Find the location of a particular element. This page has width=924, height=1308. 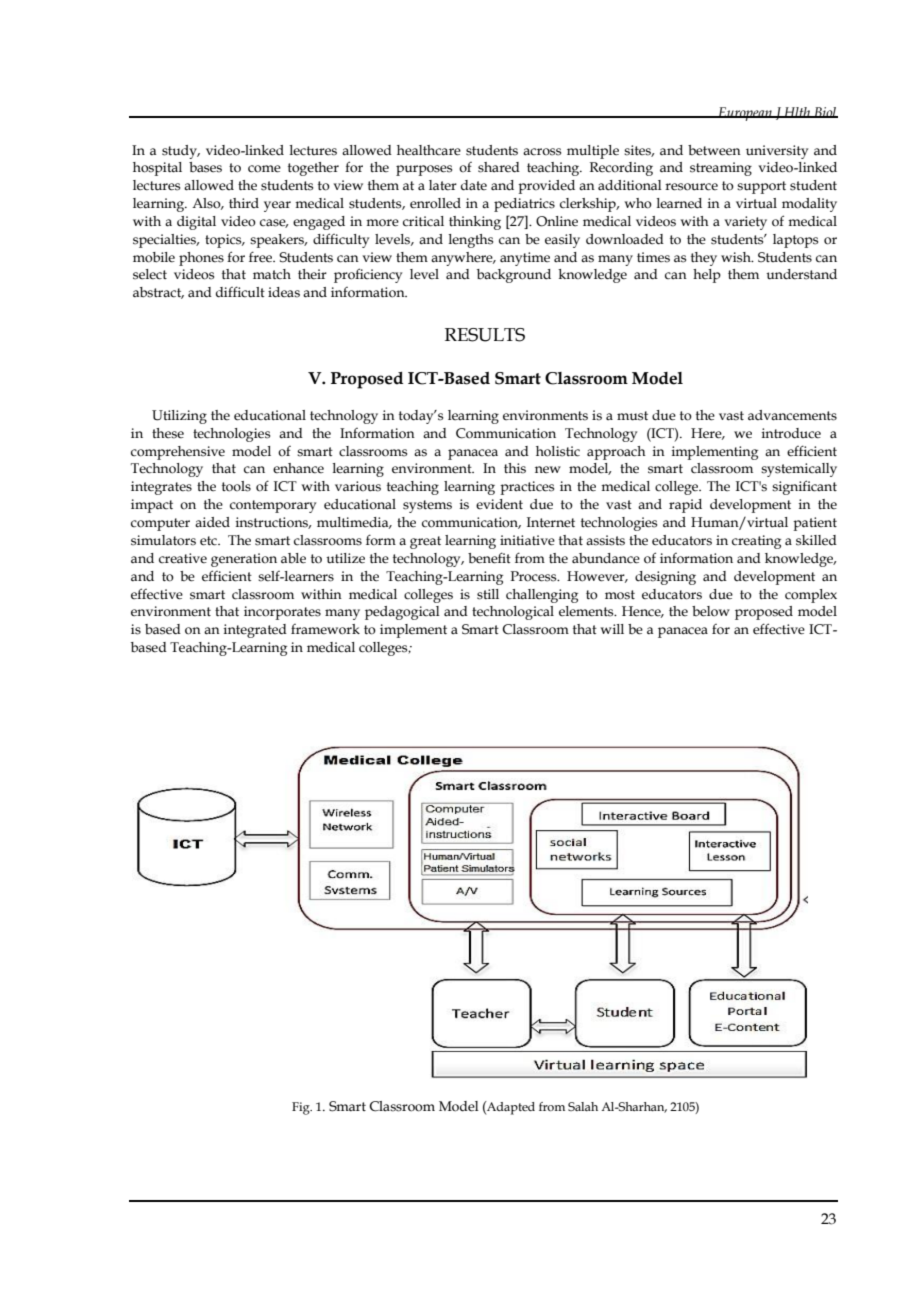

between is located at coordinates (714, 150).
